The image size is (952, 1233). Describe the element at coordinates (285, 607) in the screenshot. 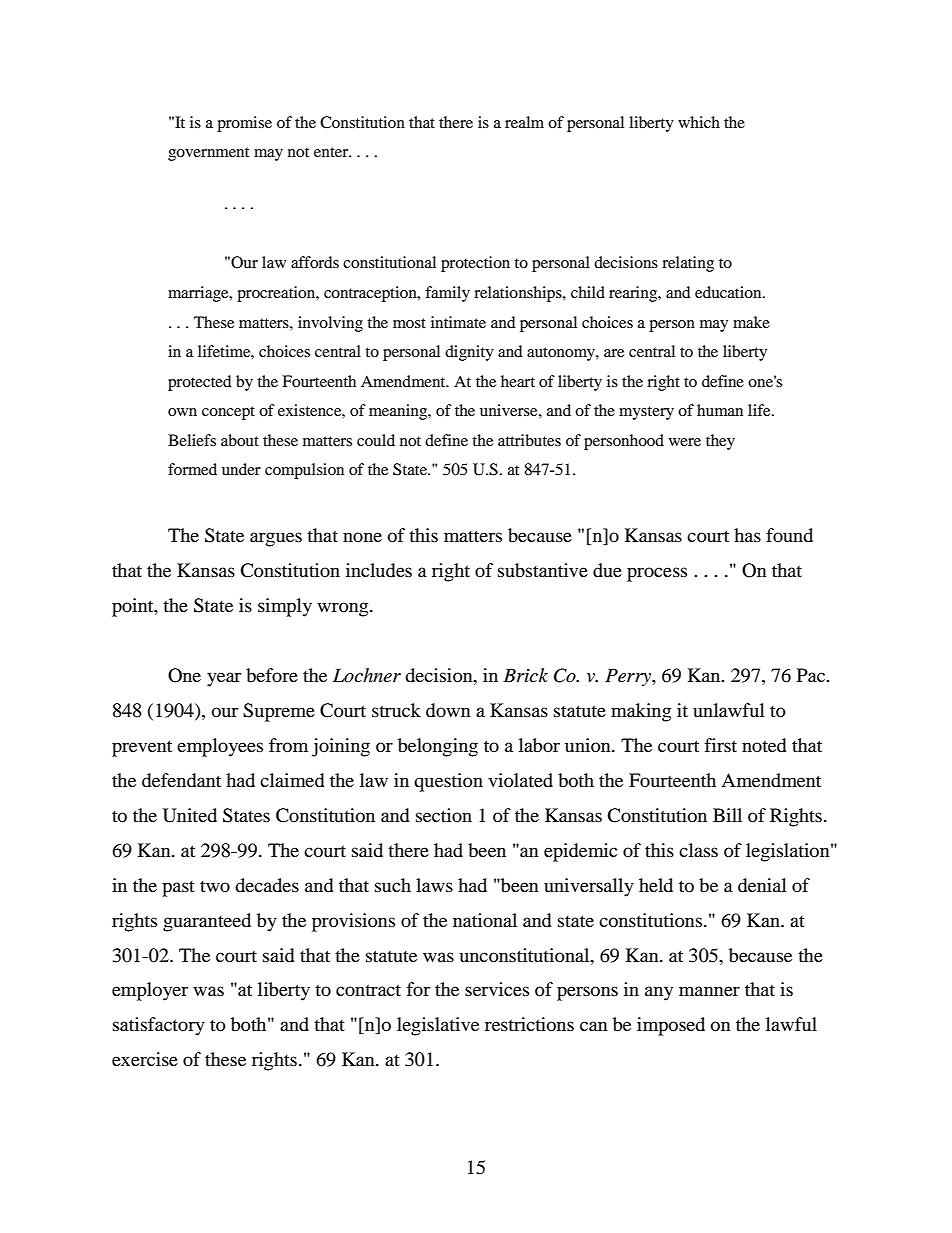

I see `simply` at that location.
